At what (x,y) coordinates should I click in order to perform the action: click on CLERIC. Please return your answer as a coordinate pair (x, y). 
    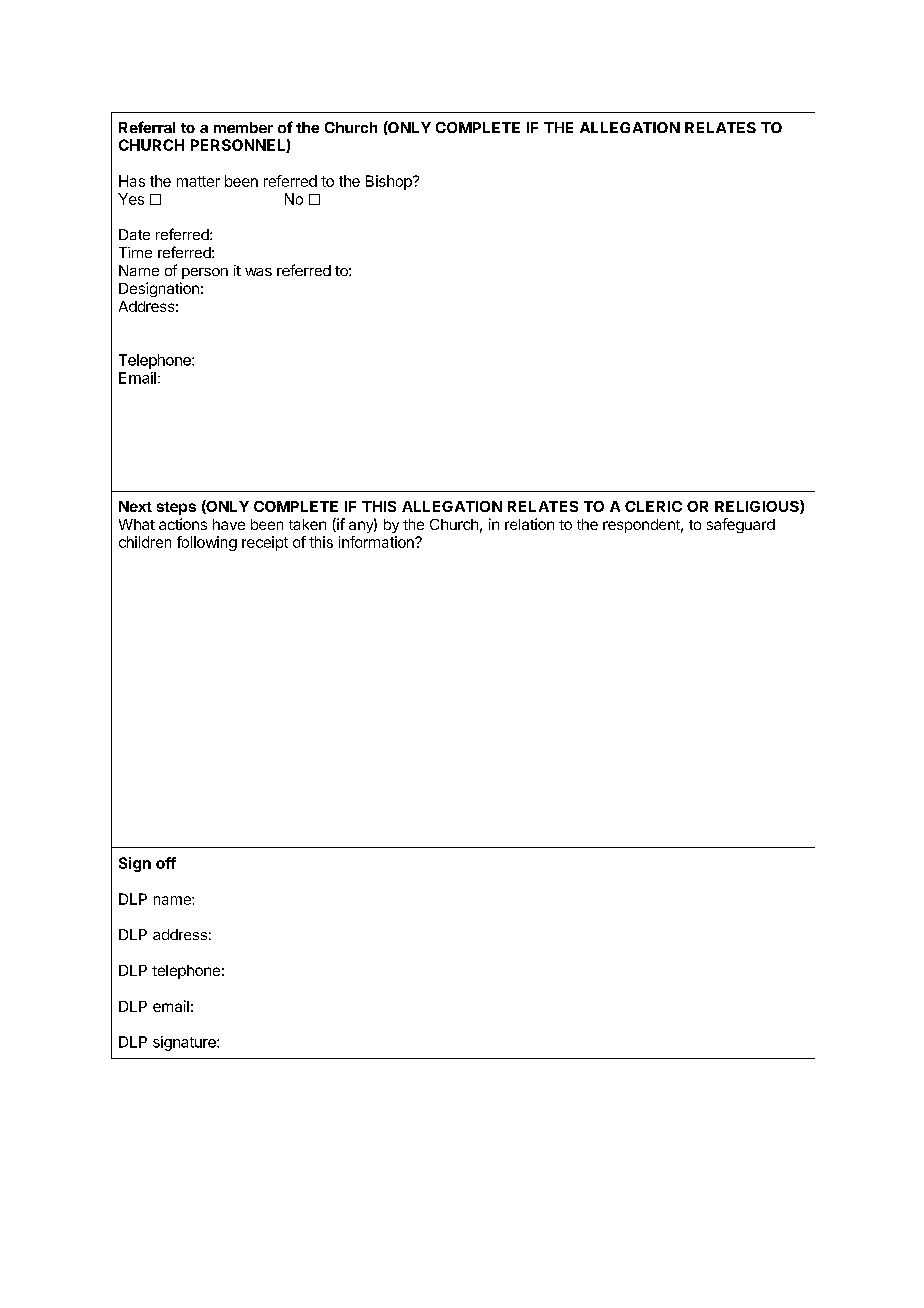
    Looking at the image, I should click on (653, 506).
